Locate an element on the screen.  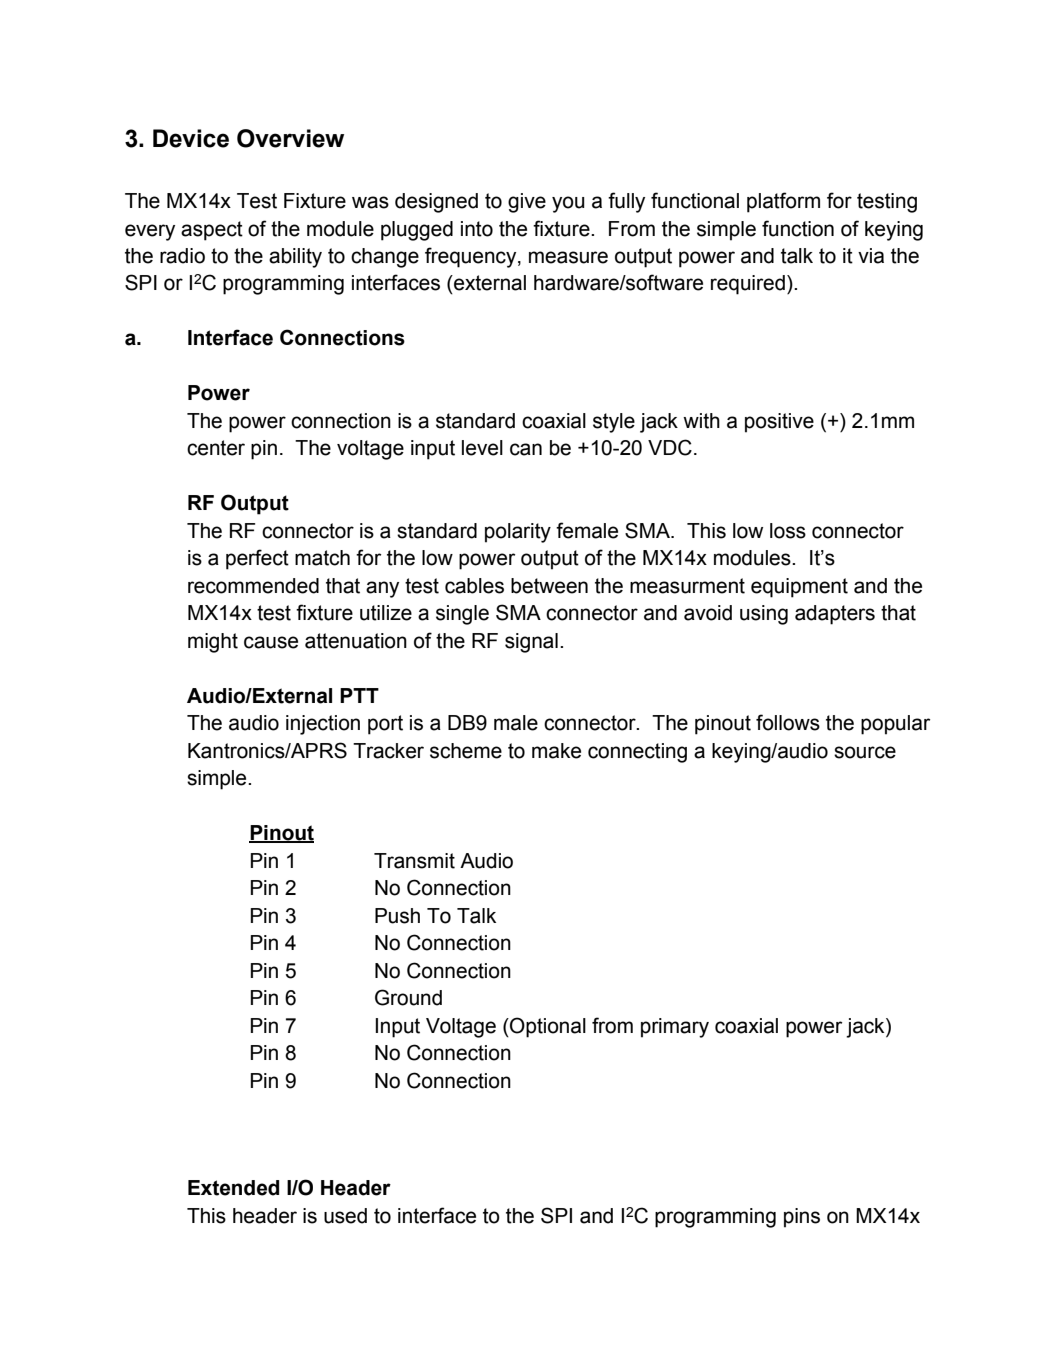
loss is located at coordinates (788, 531).
